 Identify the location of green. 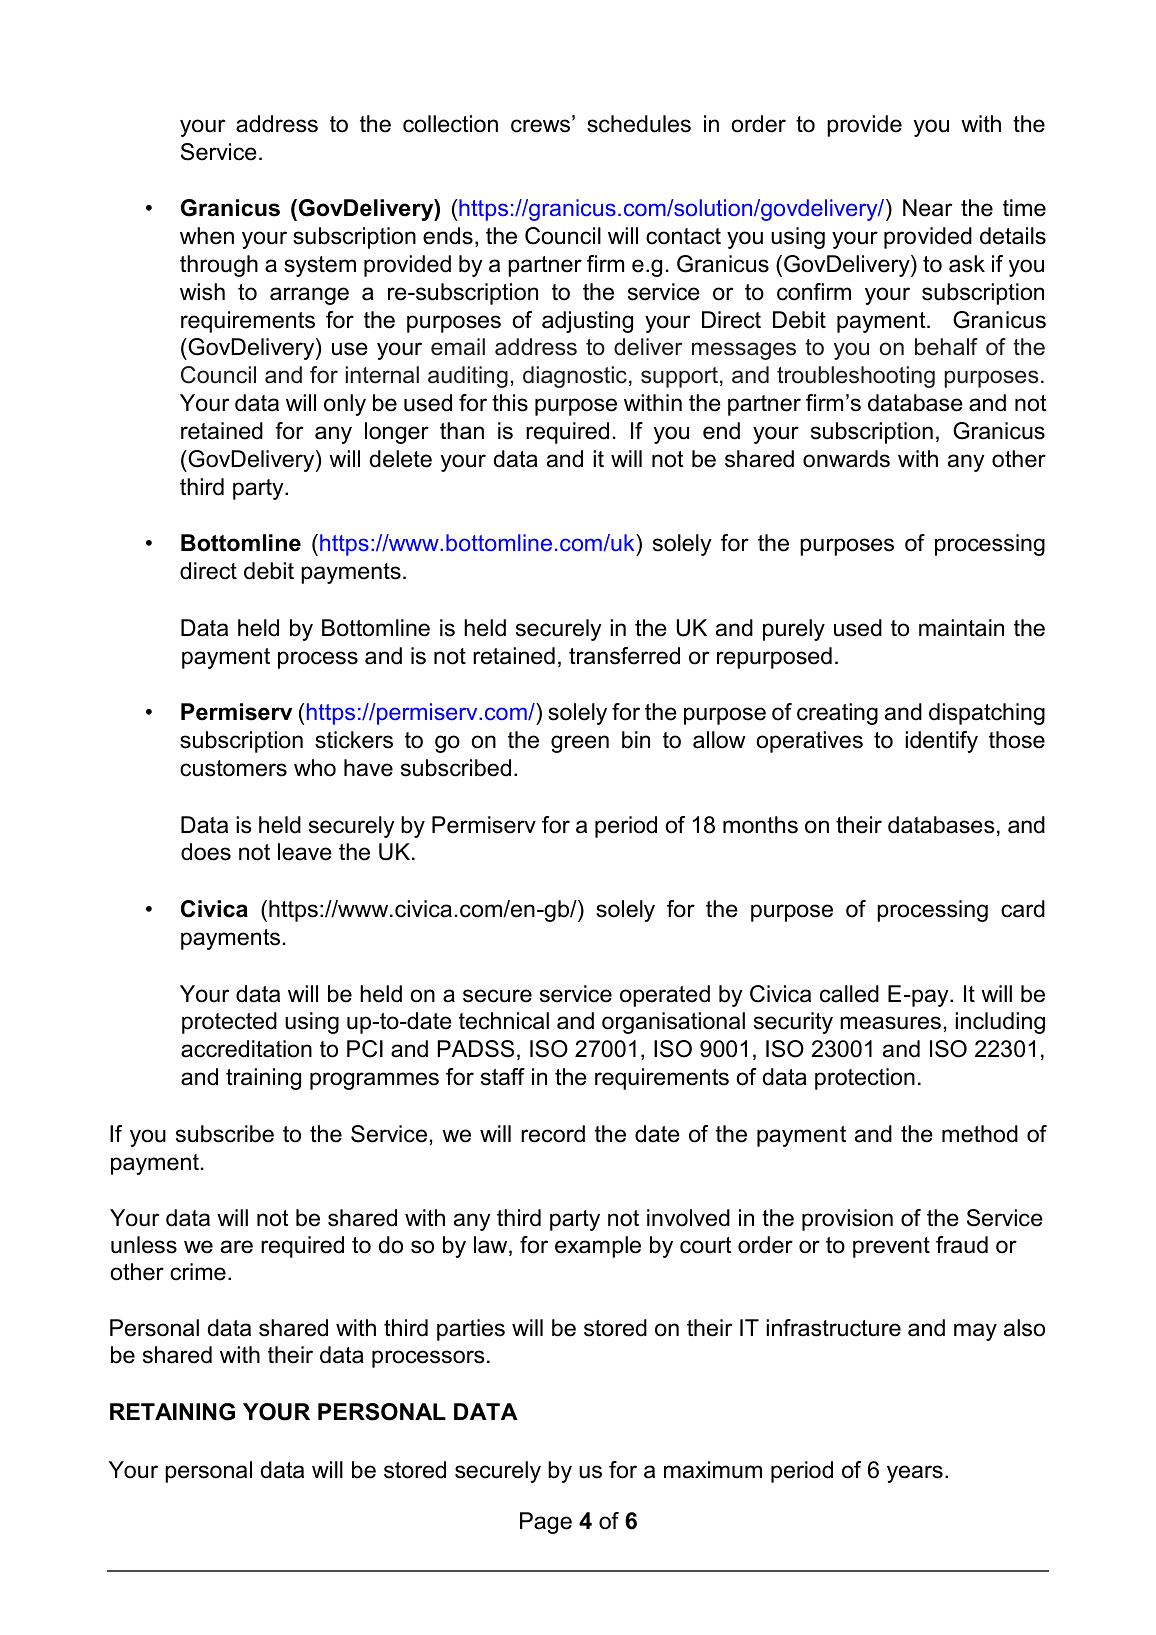
(580, 744).
